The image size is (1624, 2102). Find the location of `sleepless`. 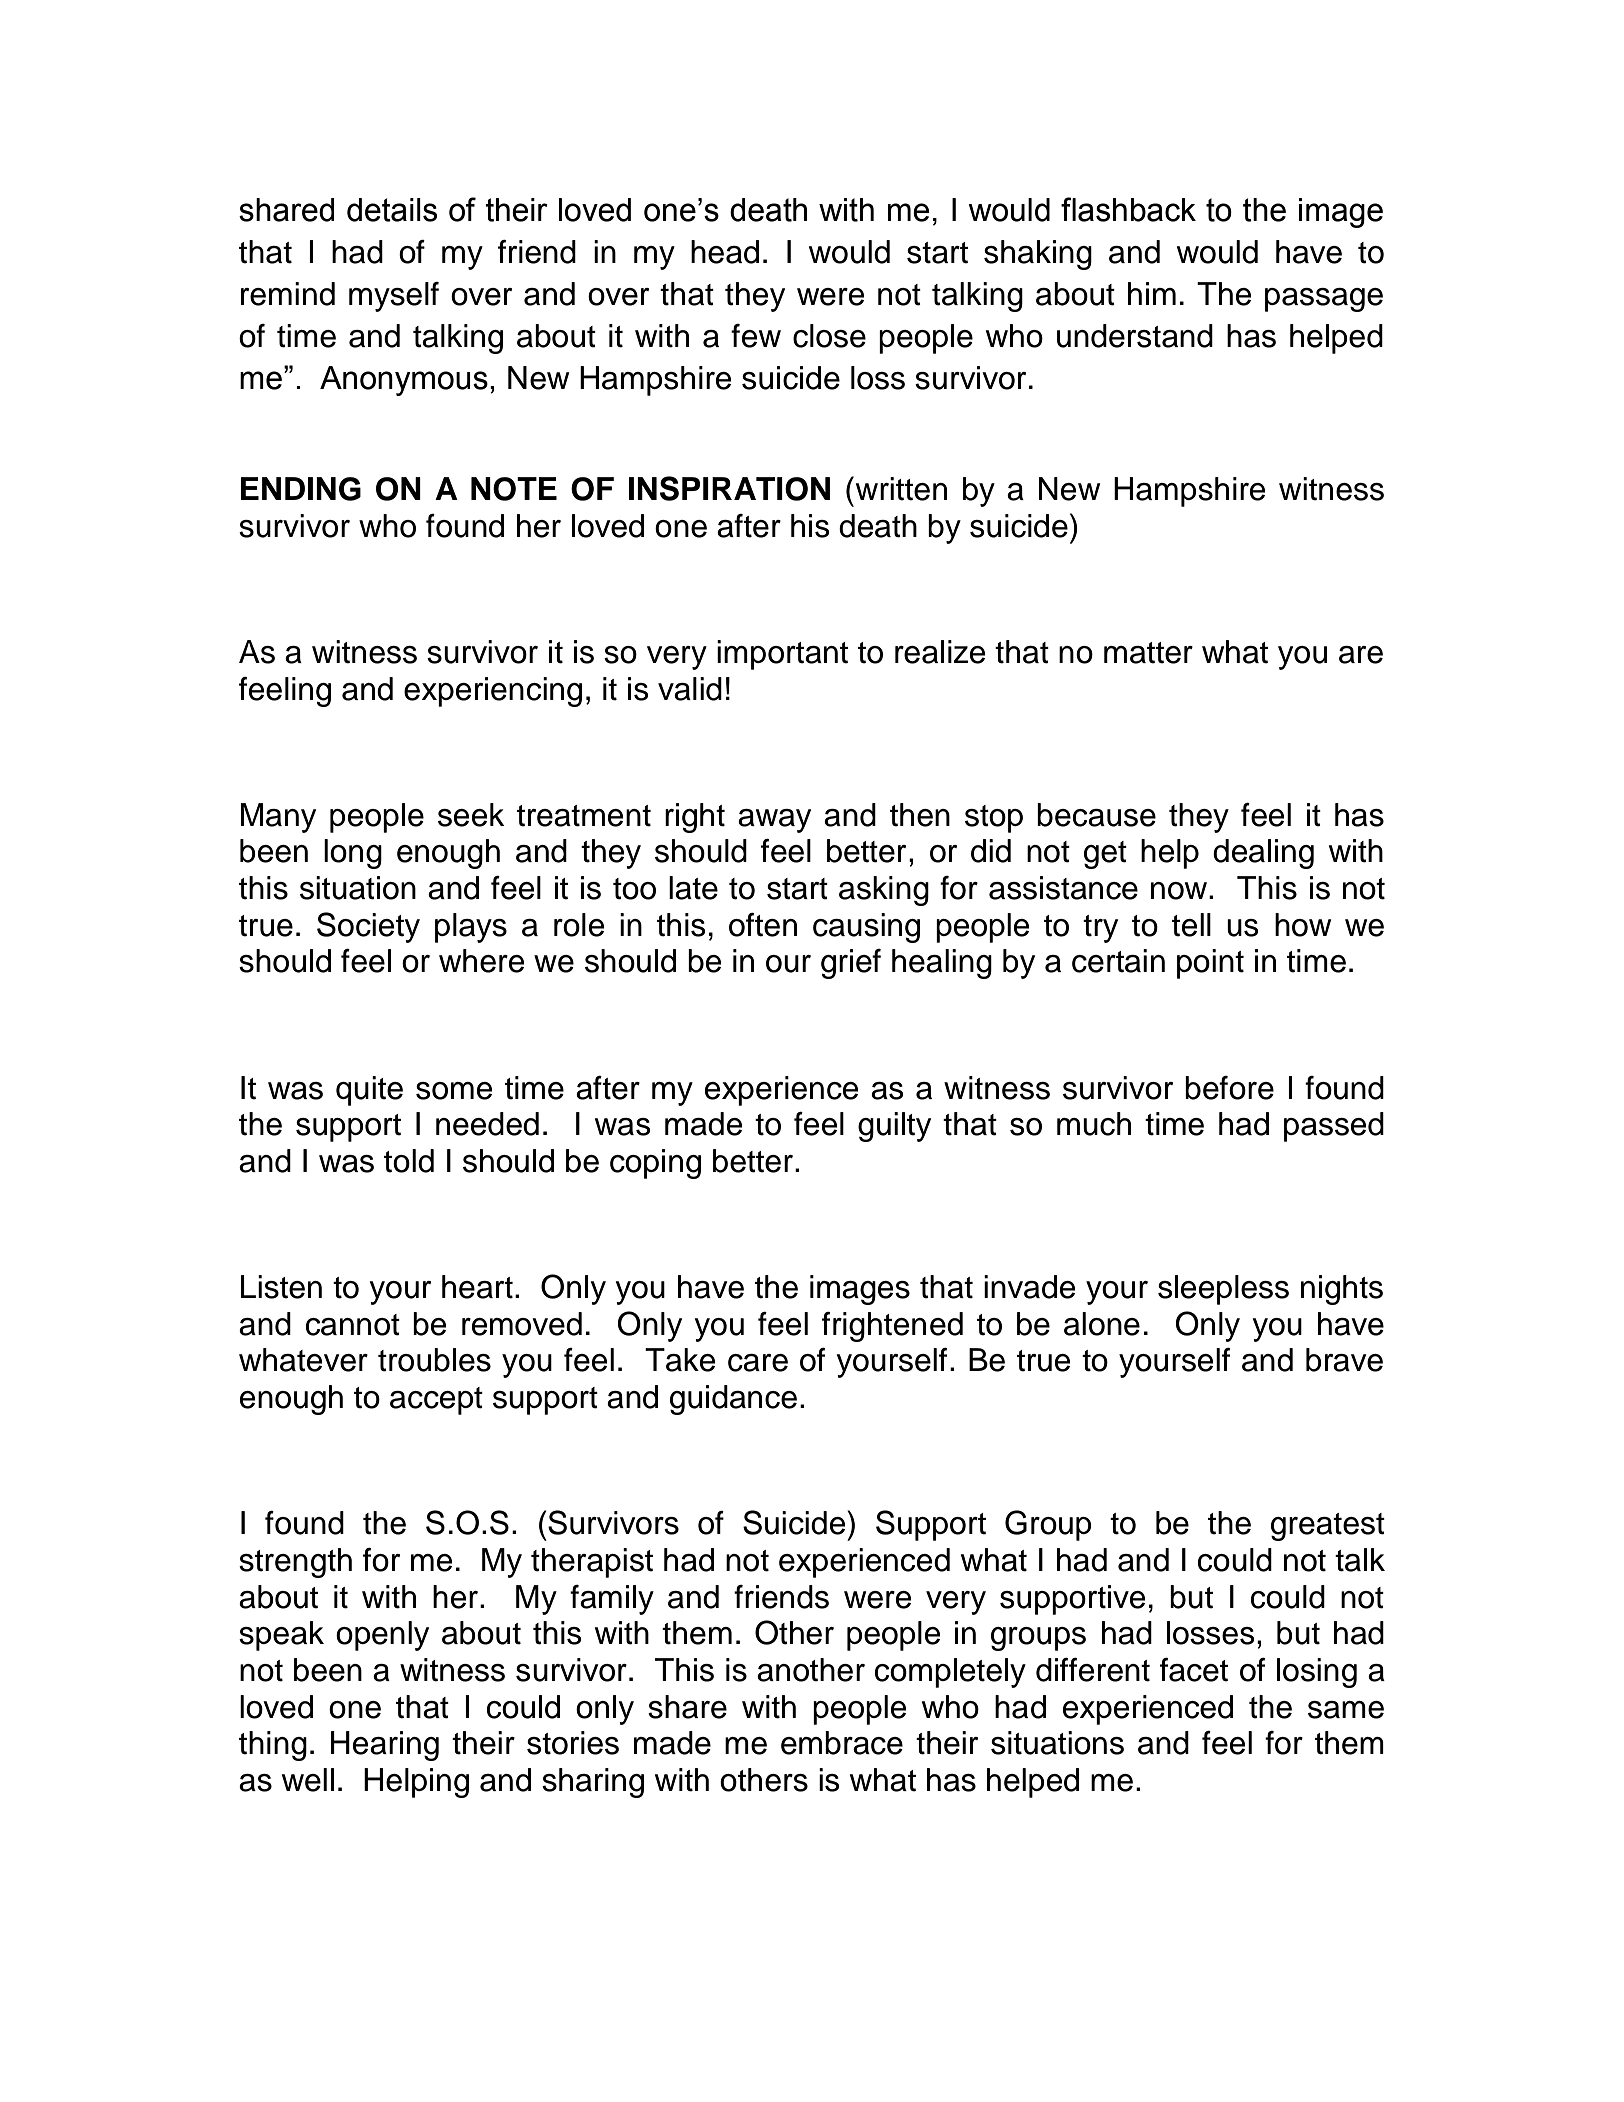

sleepless is located at coordinates (1223, 1290).
